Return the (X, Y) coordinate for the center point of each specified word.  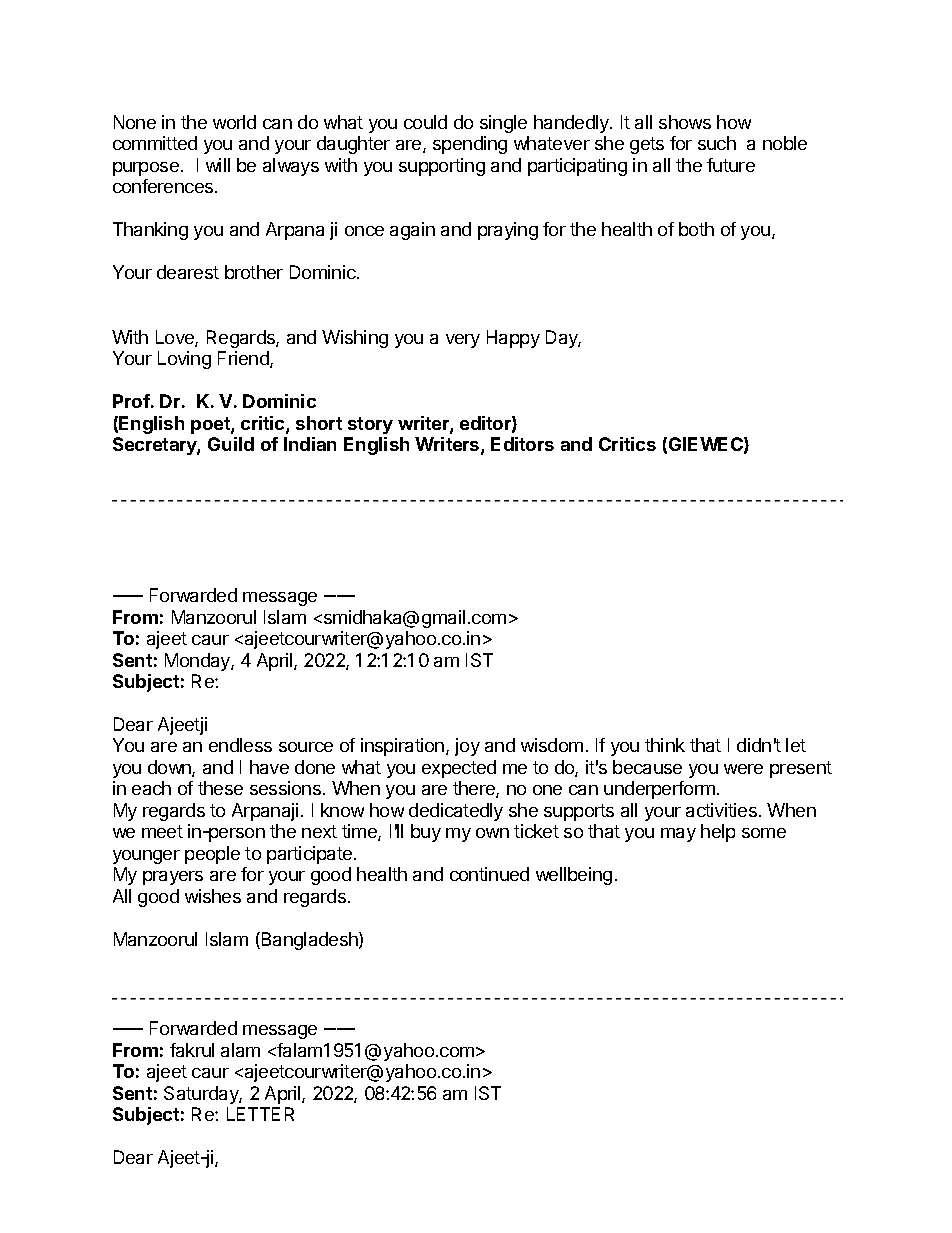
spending (470, 145)
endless (240, 745)
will (218, 165)
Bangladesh (309, 941)
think (665, 745)
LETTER (260, 1114)
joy (467, 747)
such (717, 143)
